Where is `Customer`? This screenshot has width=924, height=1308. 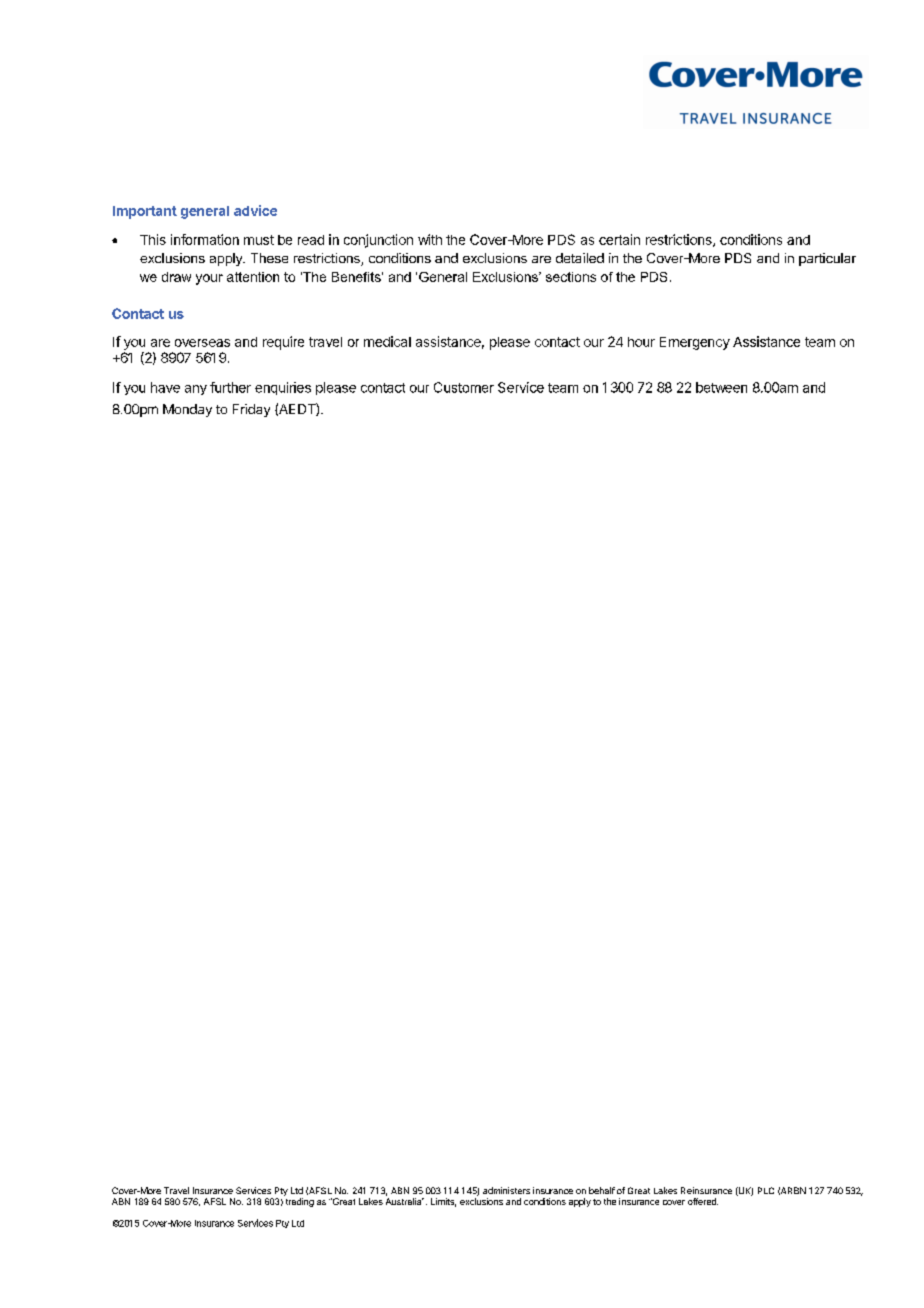 Customer is located at coordinates (464, 387).
